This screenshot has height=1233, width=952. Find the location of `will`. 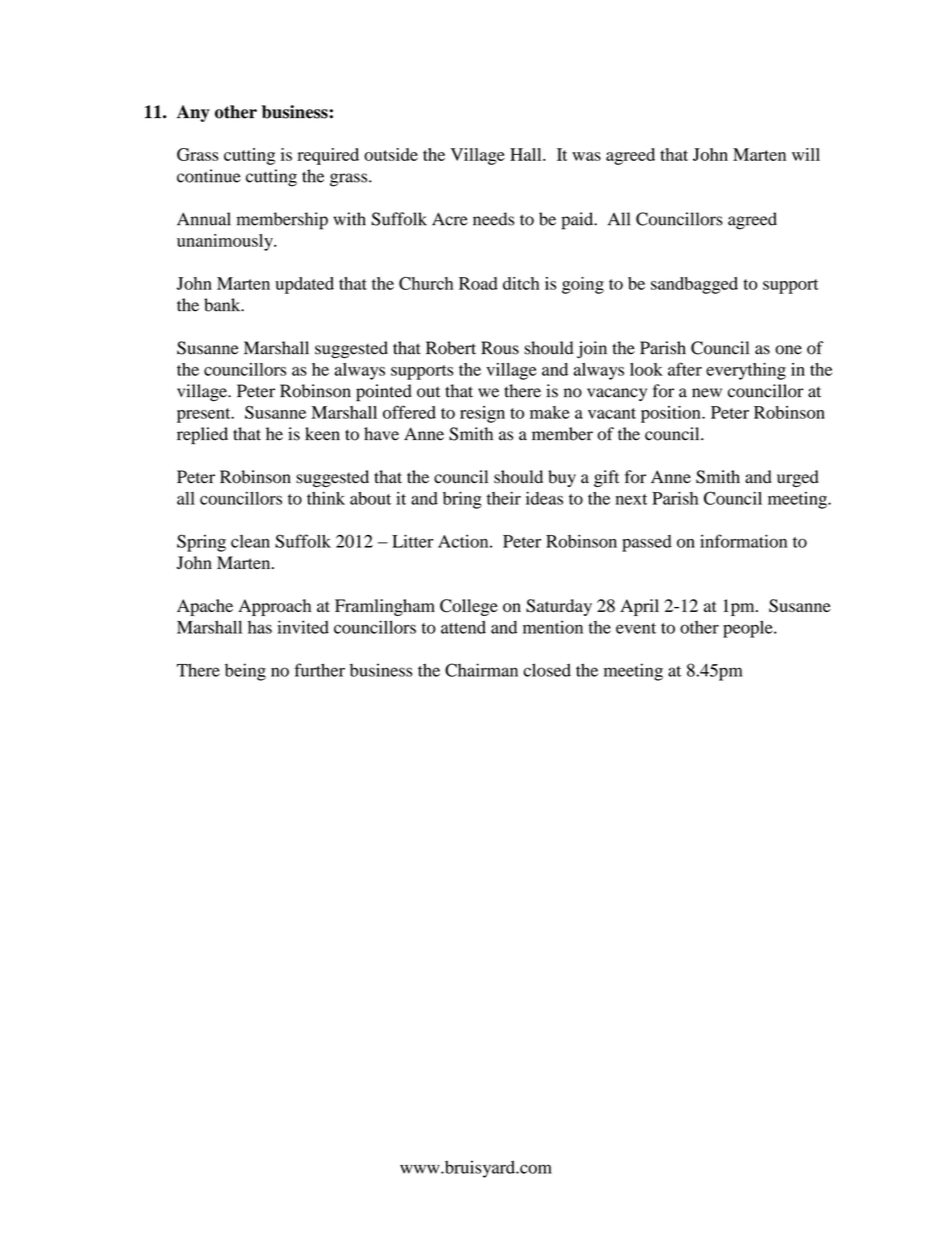

will is located at coordinates (806, 154).
